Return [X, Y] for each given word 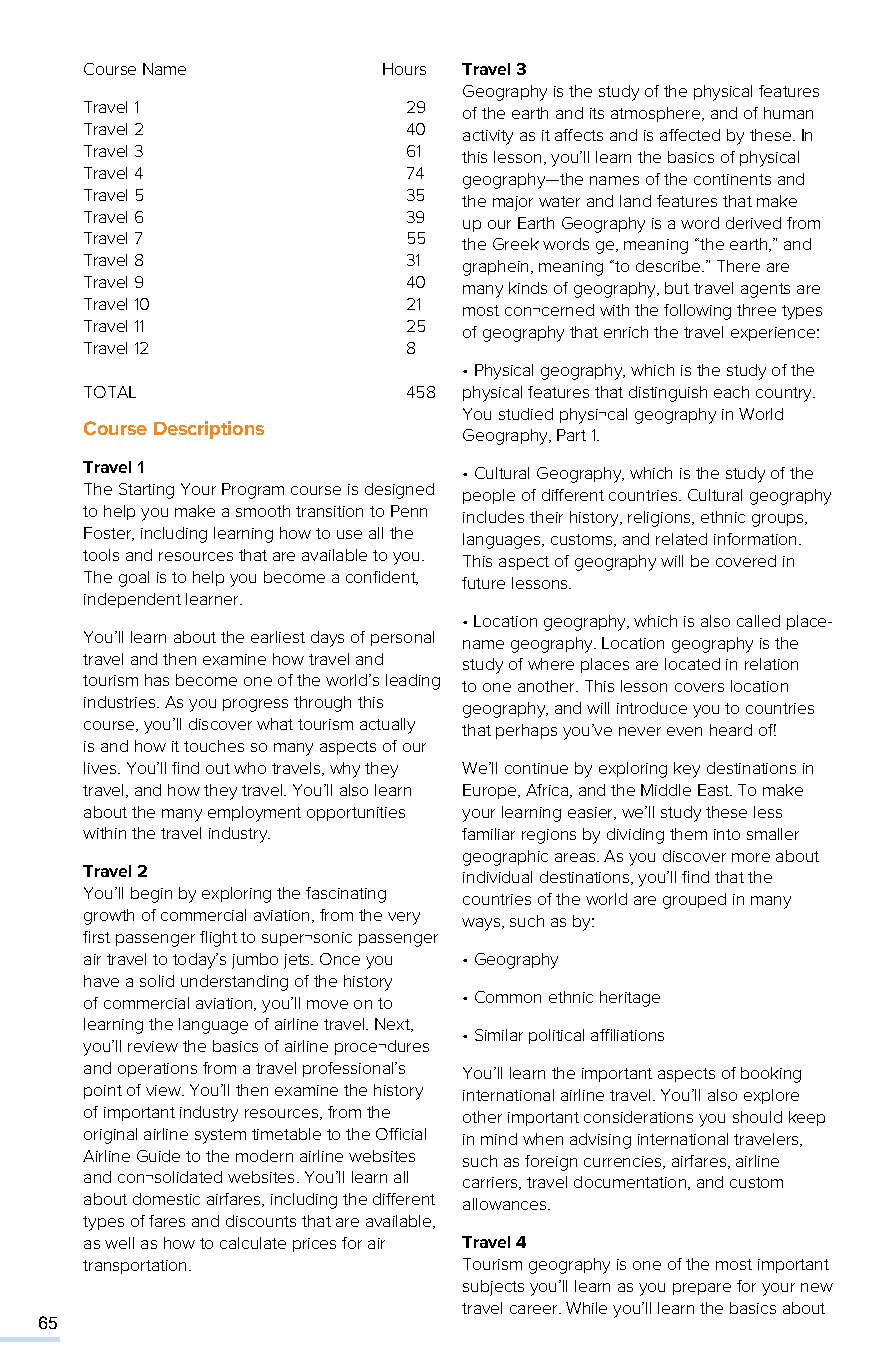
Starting [146, 491]
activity [488, 137]
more [751, 857]
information [755, 539]
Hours [404, 69]
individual [497, 877]
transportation [134, 1267]
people [489, 496]
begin [151, 895]
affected [690, 135]
